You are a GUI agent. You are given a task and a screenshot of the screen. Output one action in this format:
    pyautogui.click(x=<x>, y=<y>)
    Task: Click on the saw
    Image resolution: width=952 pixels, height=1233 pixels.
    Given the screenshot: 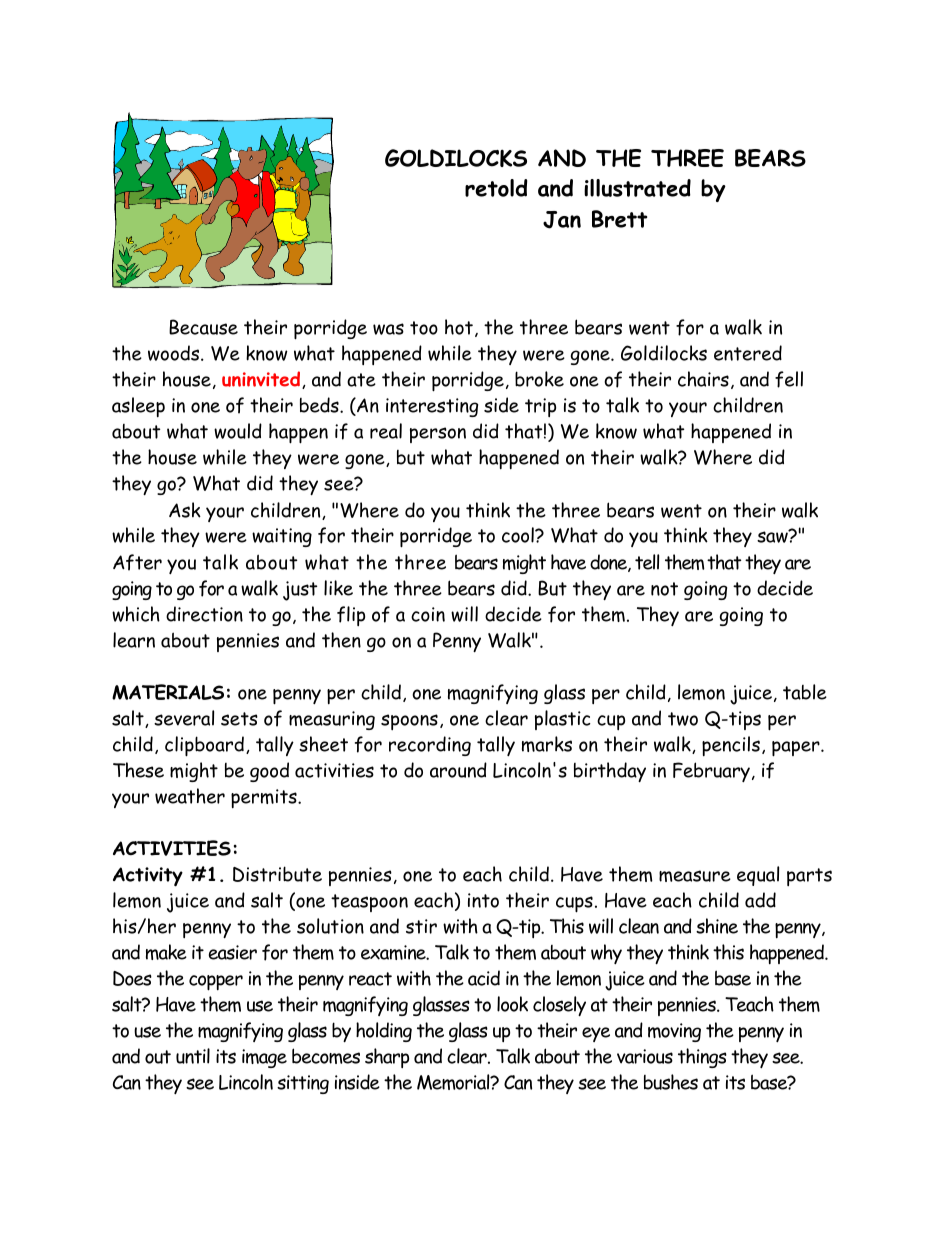 What is the action you would take?
    pyautogui.click(x=773, y=536)
